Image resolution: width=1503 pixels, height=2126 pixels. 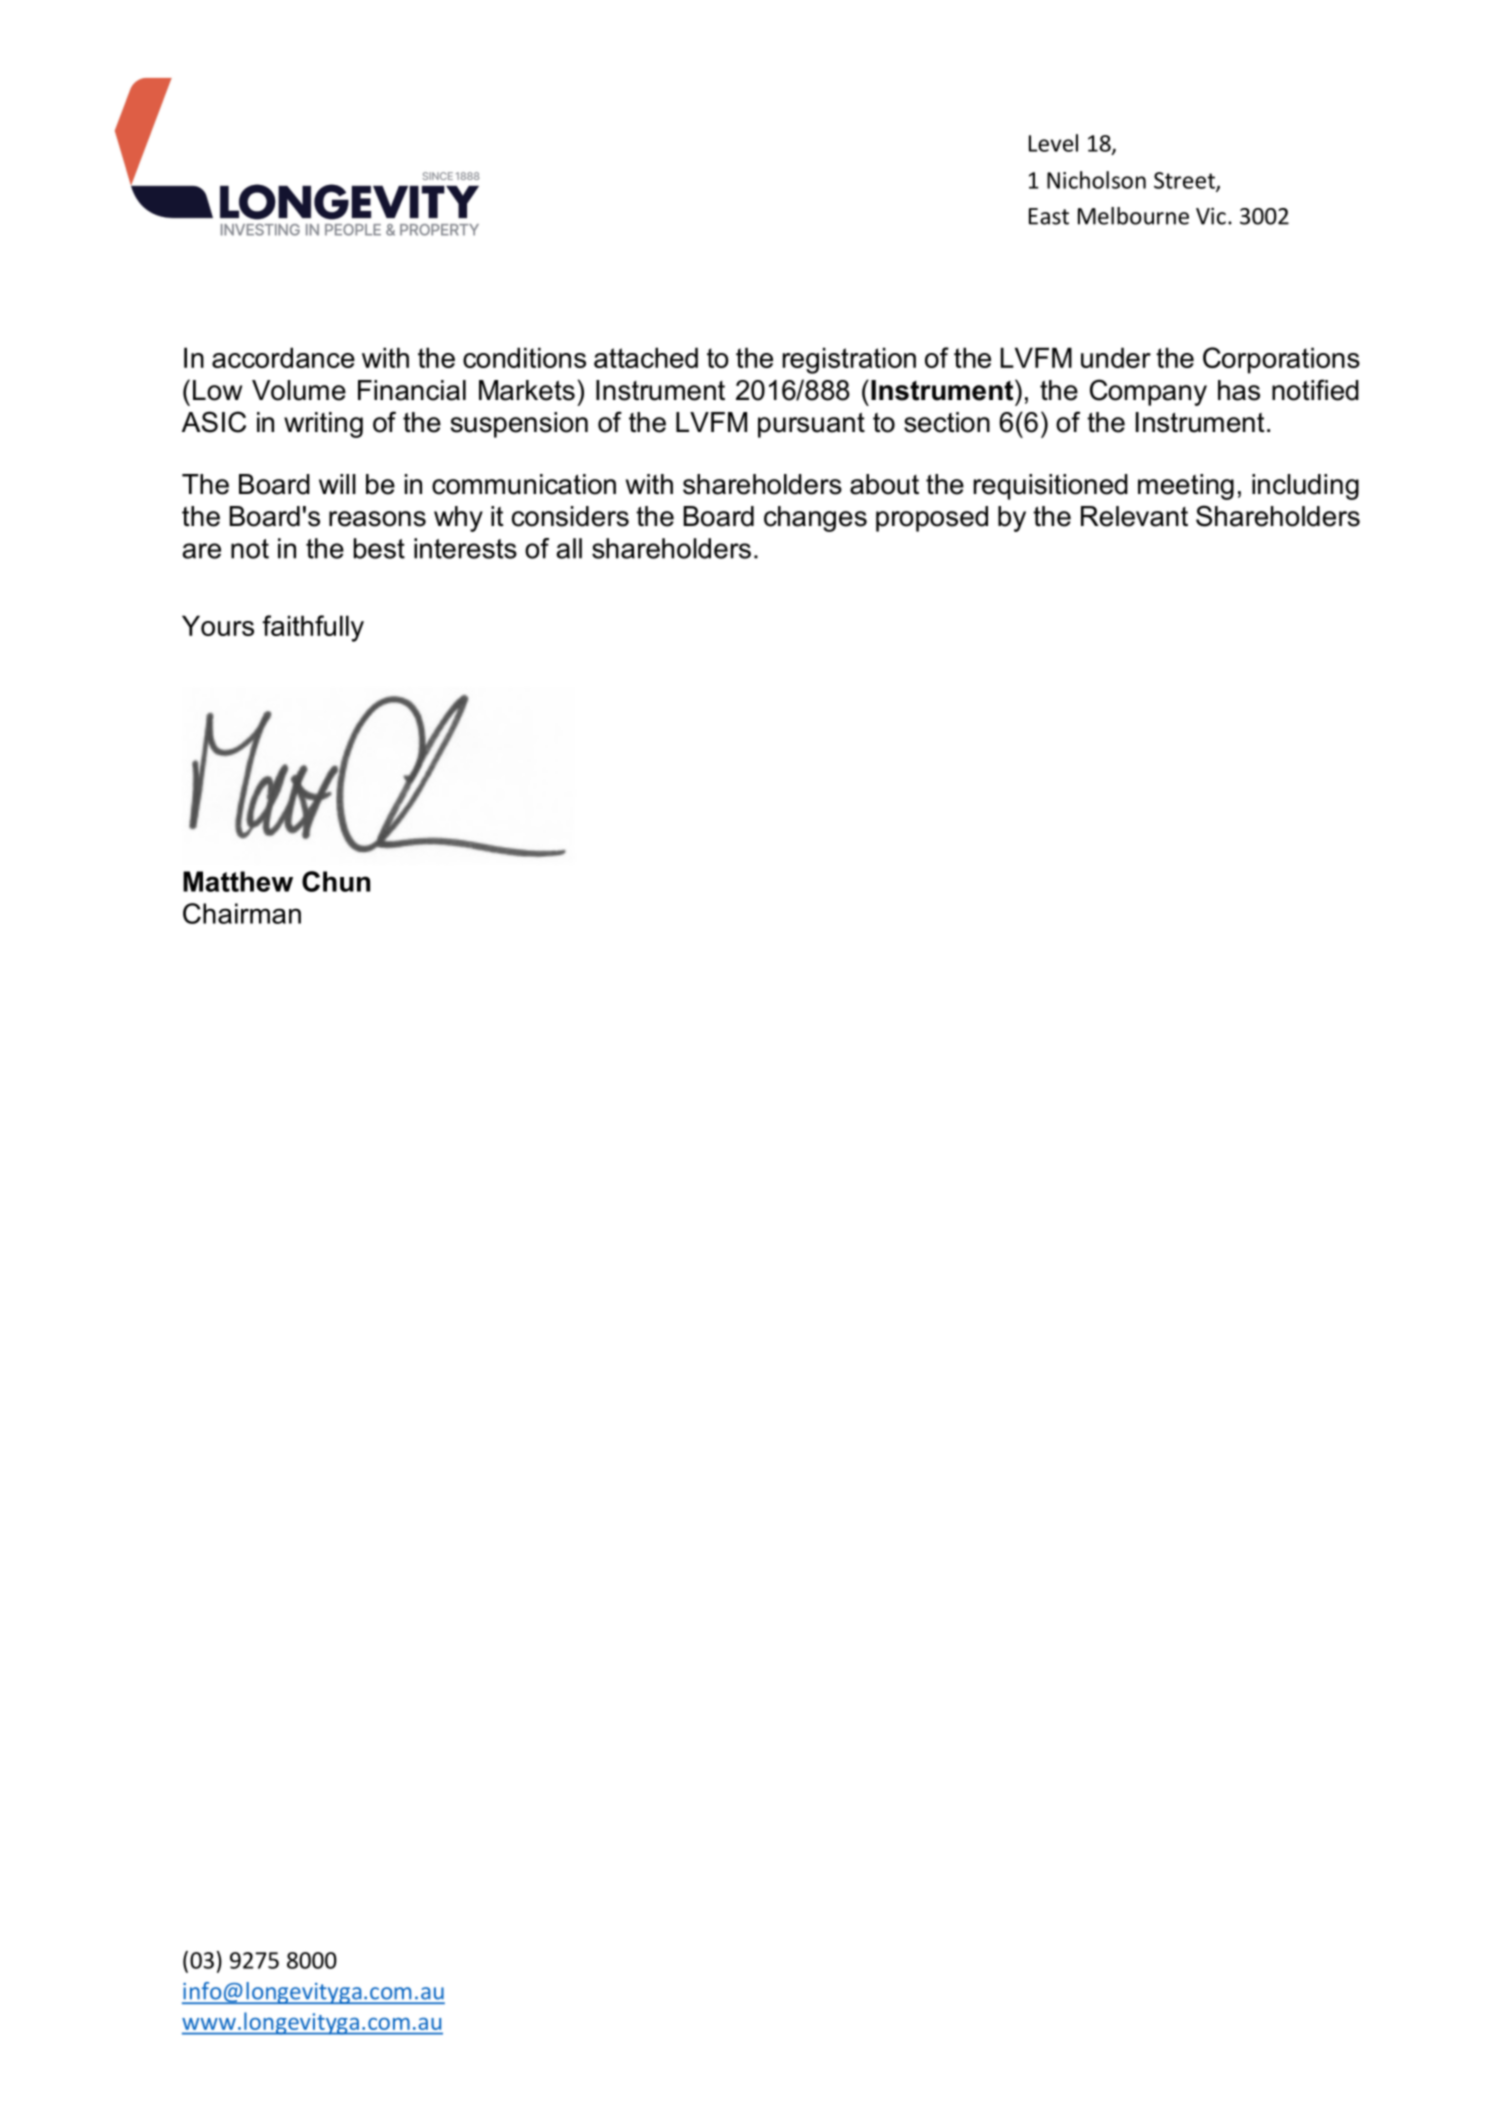 I want to click on faithfully, so click(x=313, y=628).
